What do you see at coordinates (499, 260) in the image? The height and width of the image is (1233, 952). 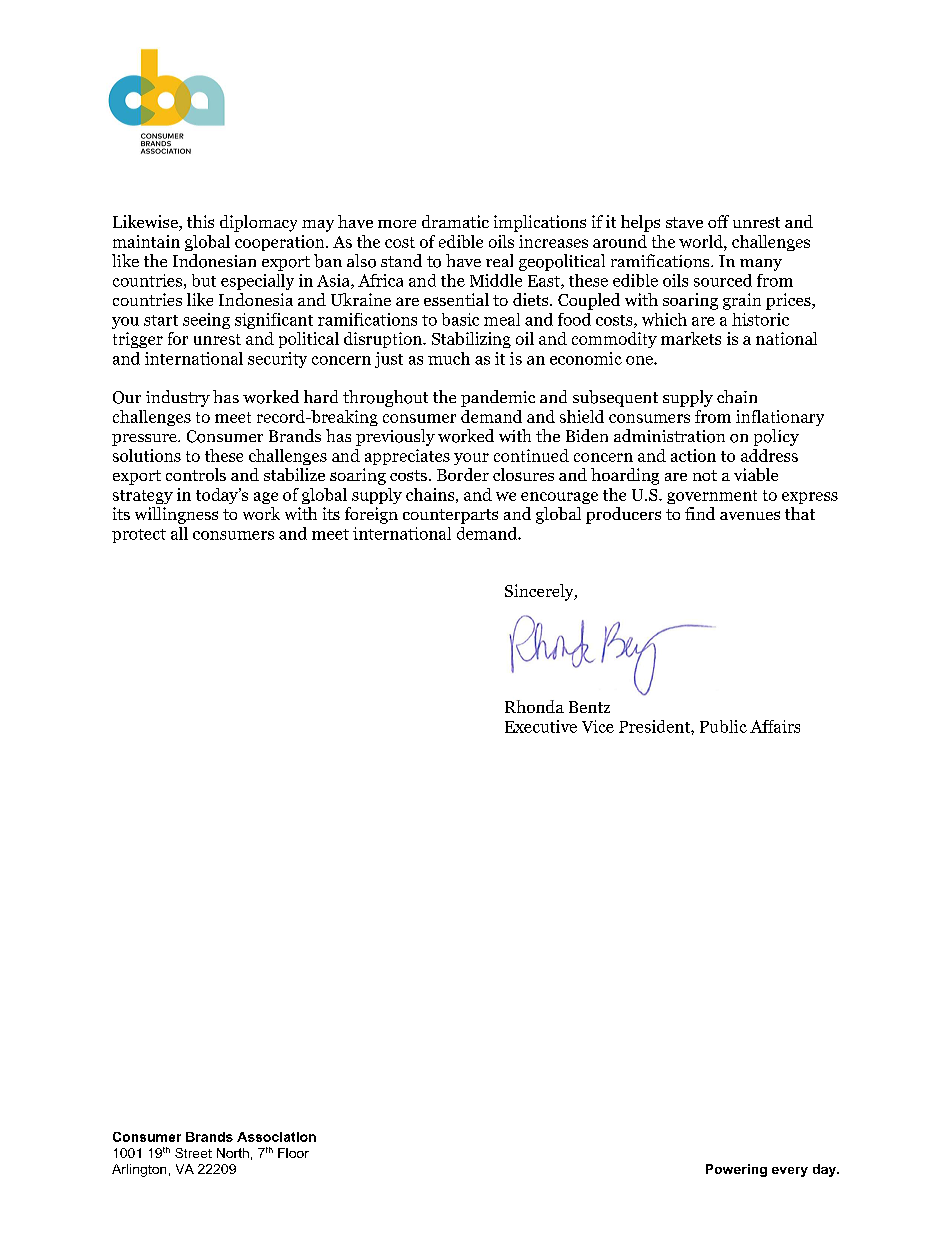 I see `real` at bounding box center [499, 260].
